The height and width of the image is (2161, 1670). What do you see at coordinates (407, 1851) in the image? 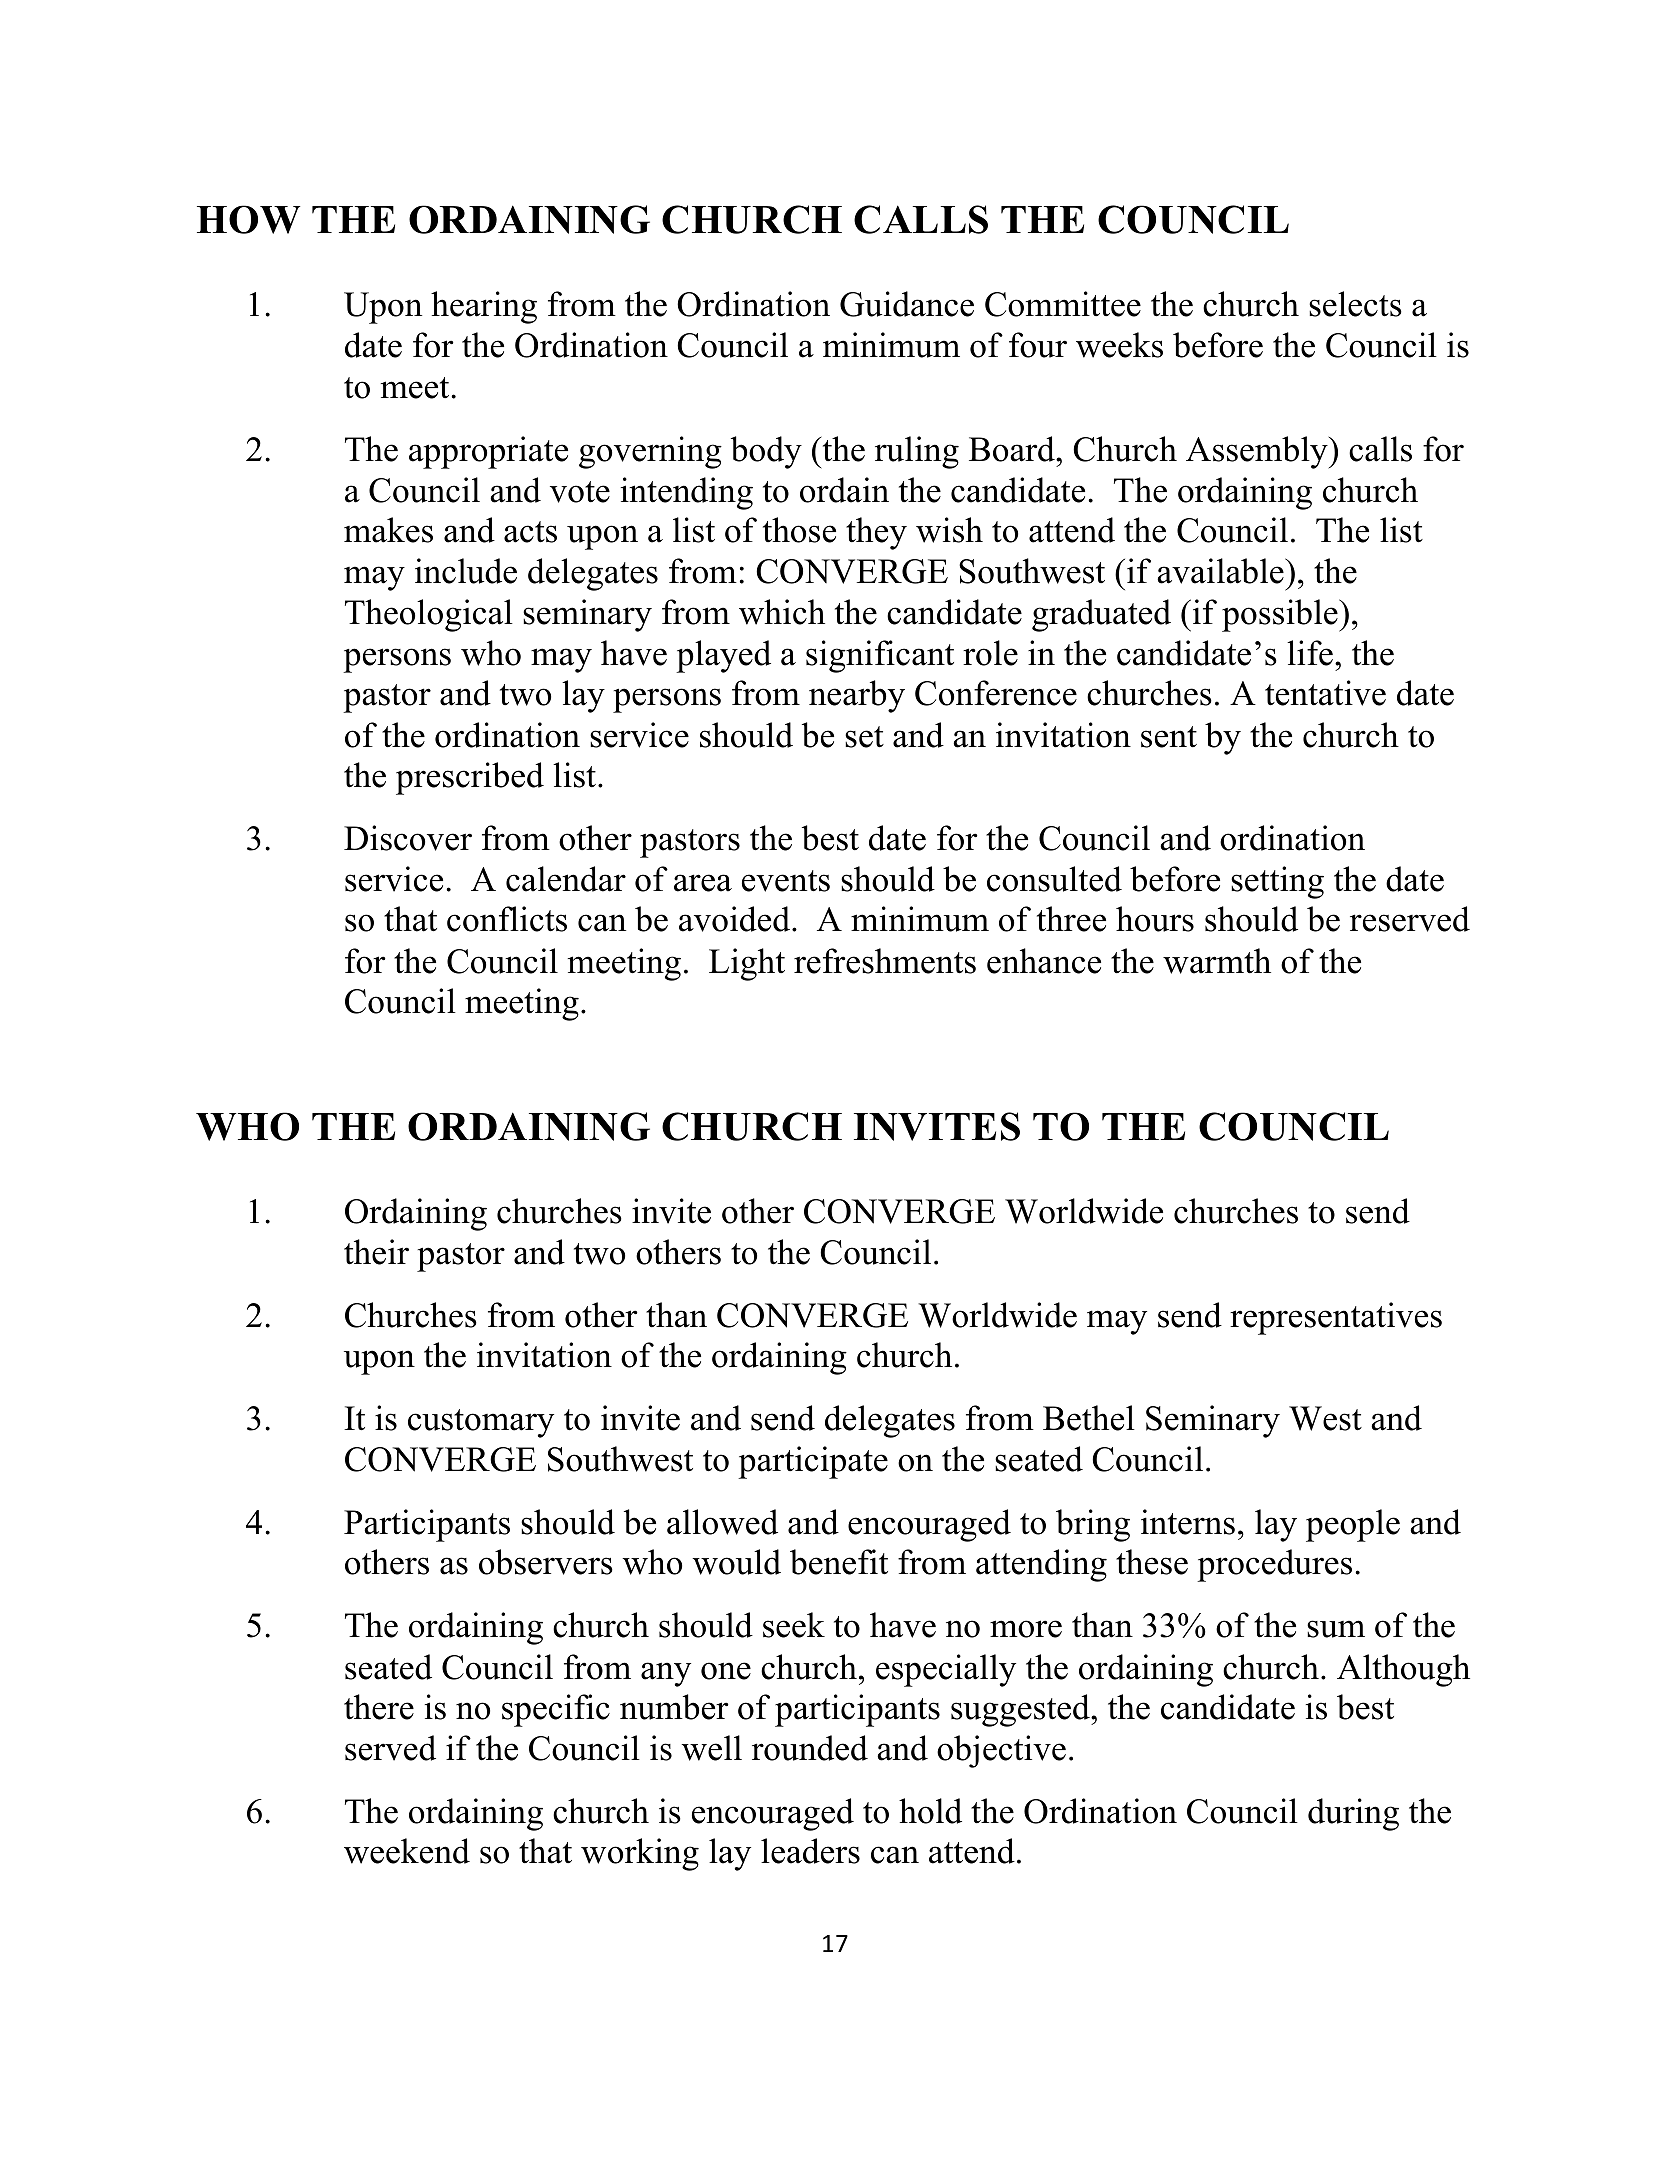
I see `weekend` at bounding box center [407, 1851].
